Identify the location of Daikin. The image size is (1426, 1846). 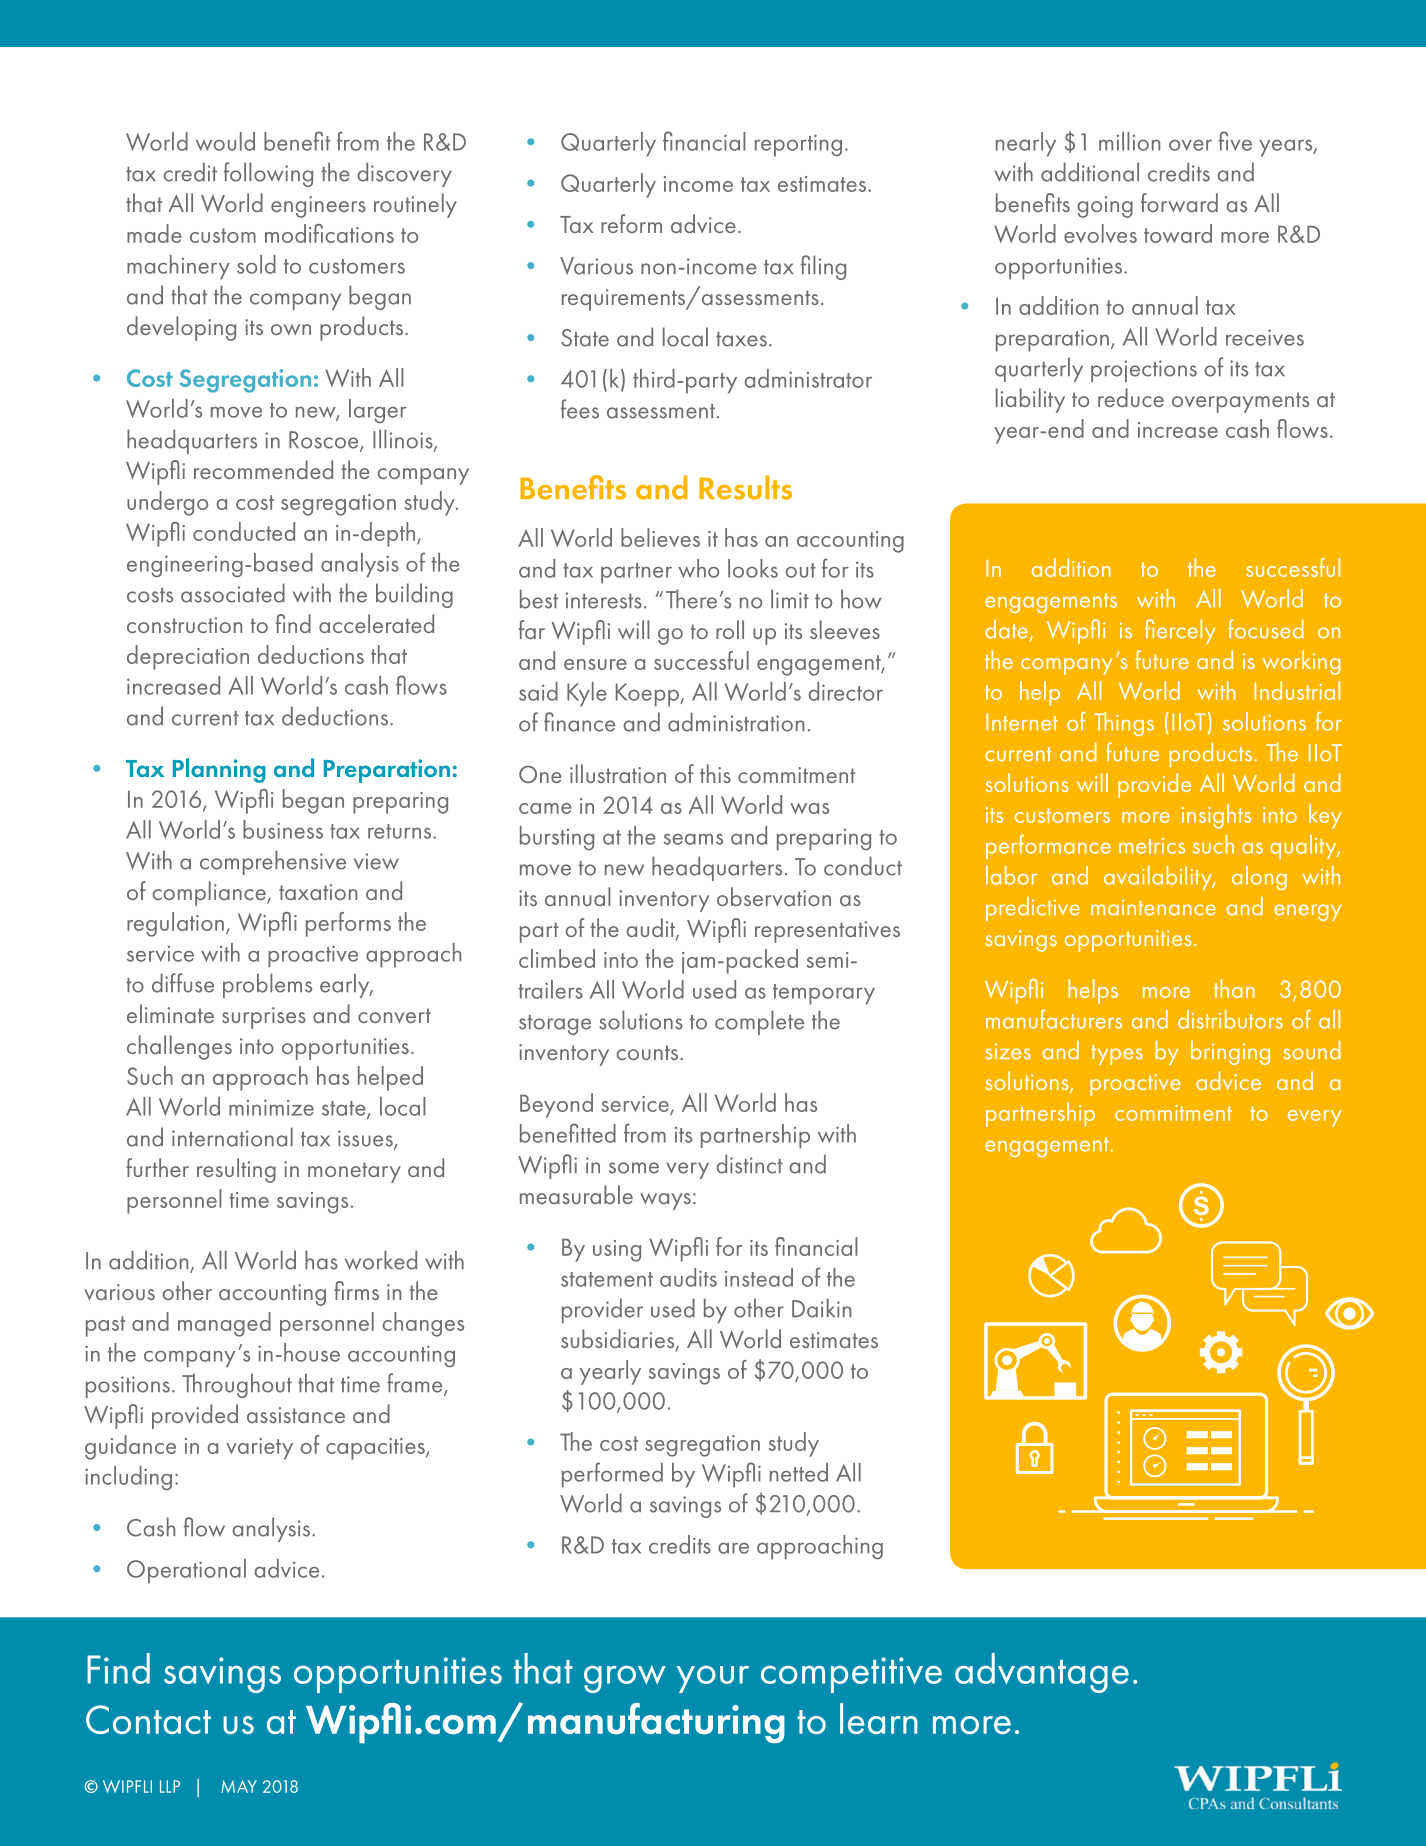
(821, 1308).
